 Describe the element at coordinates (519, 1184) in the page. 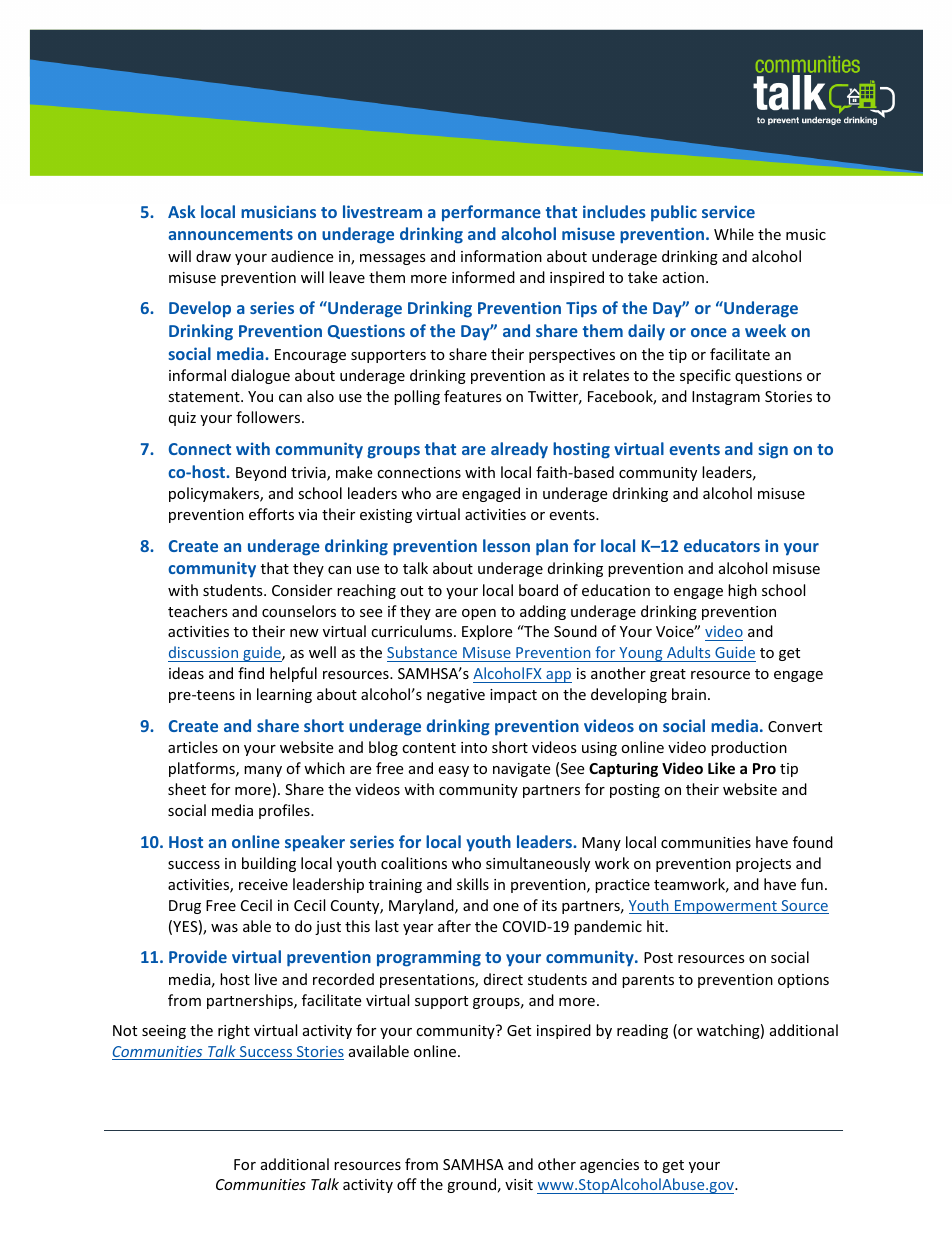

I see `visit` at that location.
